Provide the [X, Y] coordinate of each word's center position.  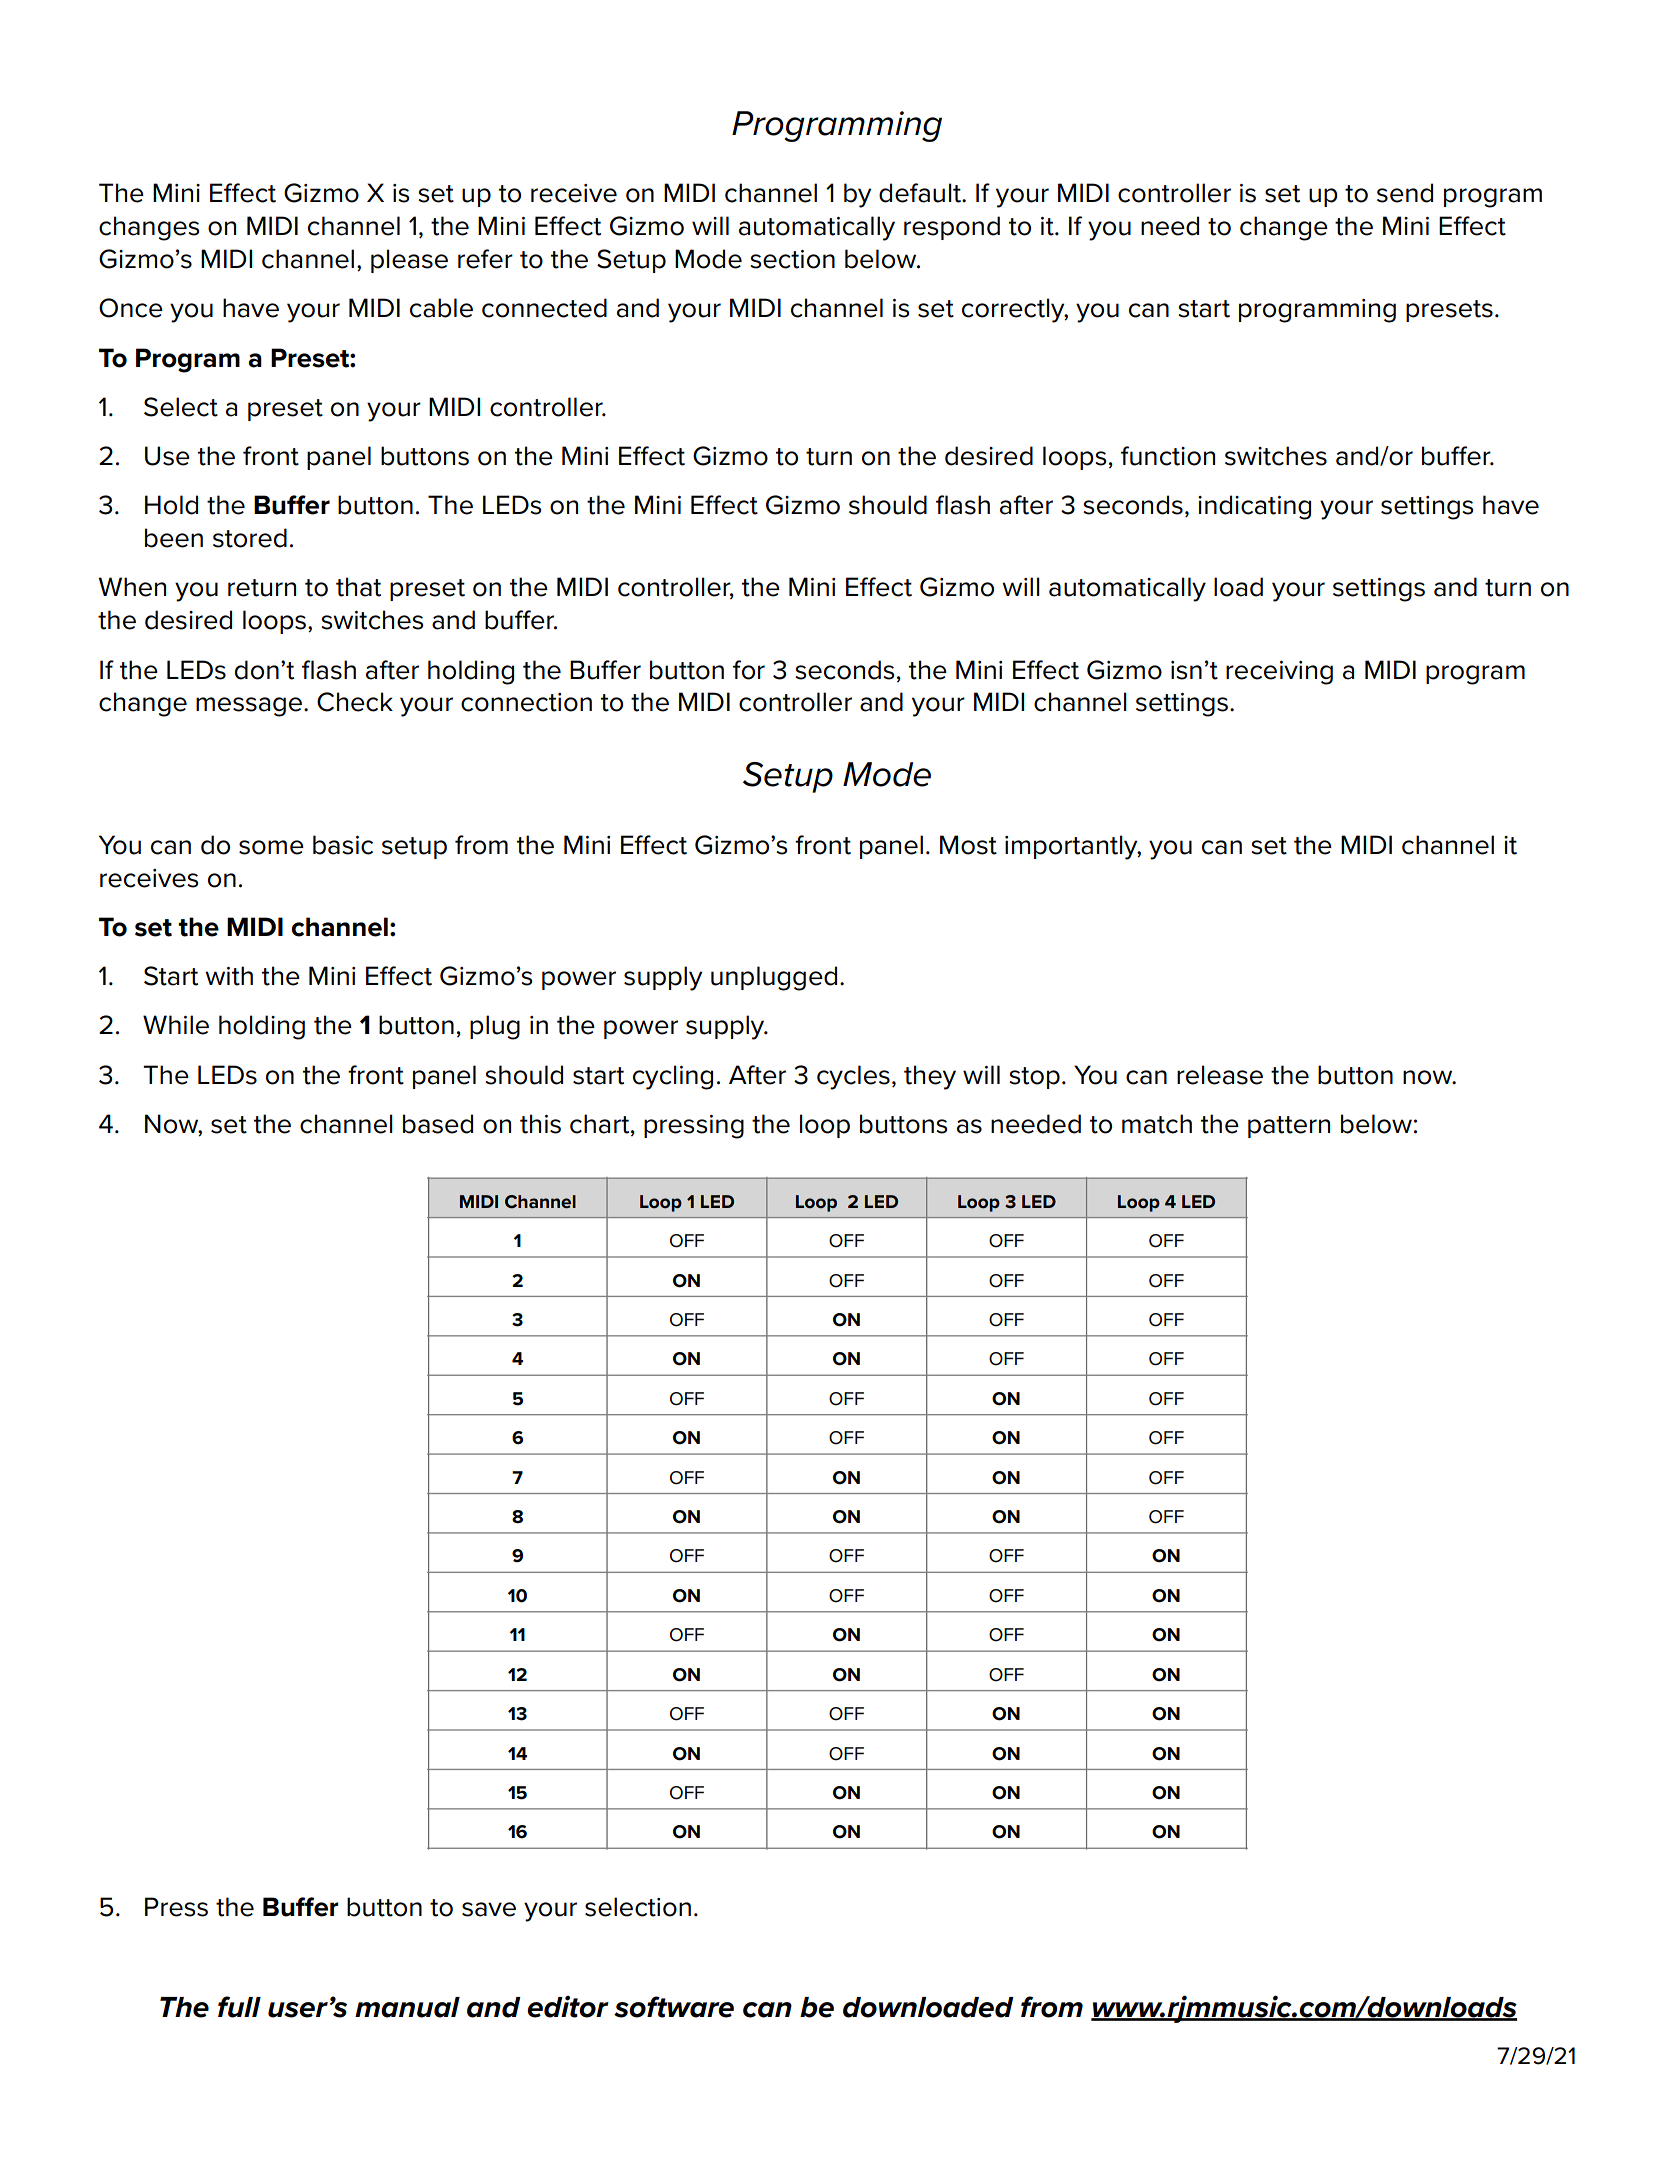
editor [568, 2007]
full [239, 2007]
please [409, 261]
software [674, 2007]
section [792, 259]
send [1405, 193]
